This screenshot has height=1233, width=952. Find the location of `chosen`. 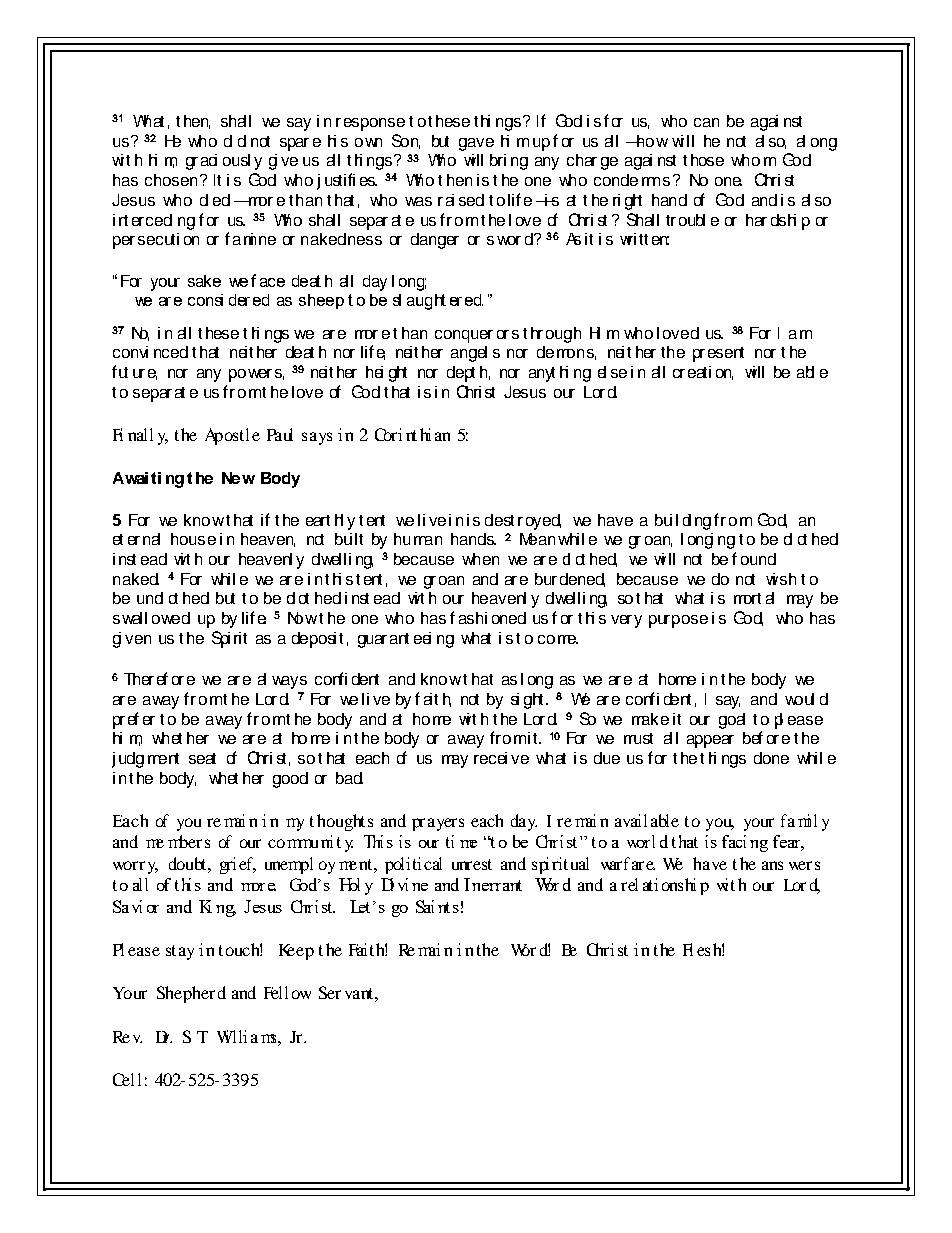

chosen is located at coordinates (173, 180).
